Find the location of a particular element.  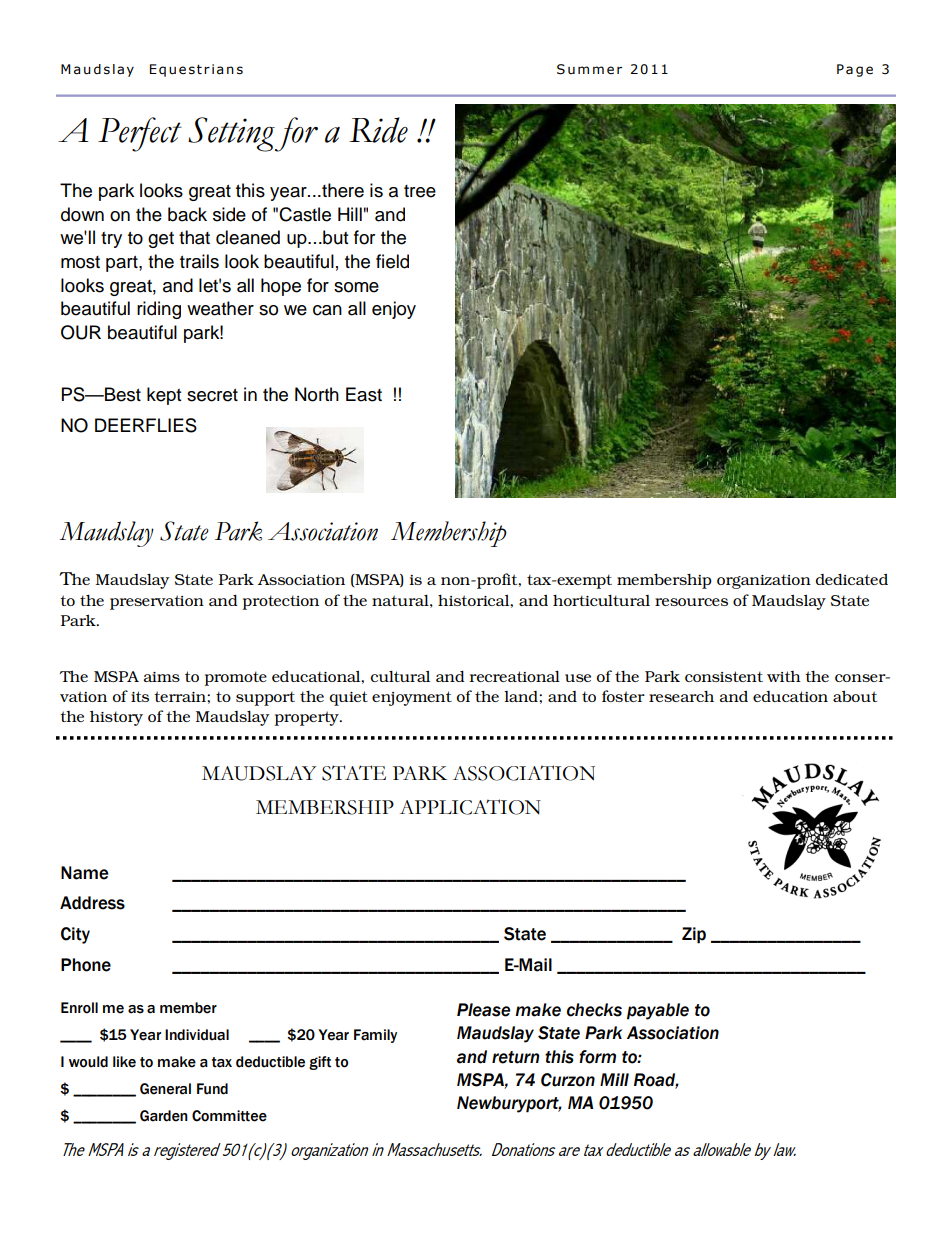

history is located at coordinates (116, 718).
